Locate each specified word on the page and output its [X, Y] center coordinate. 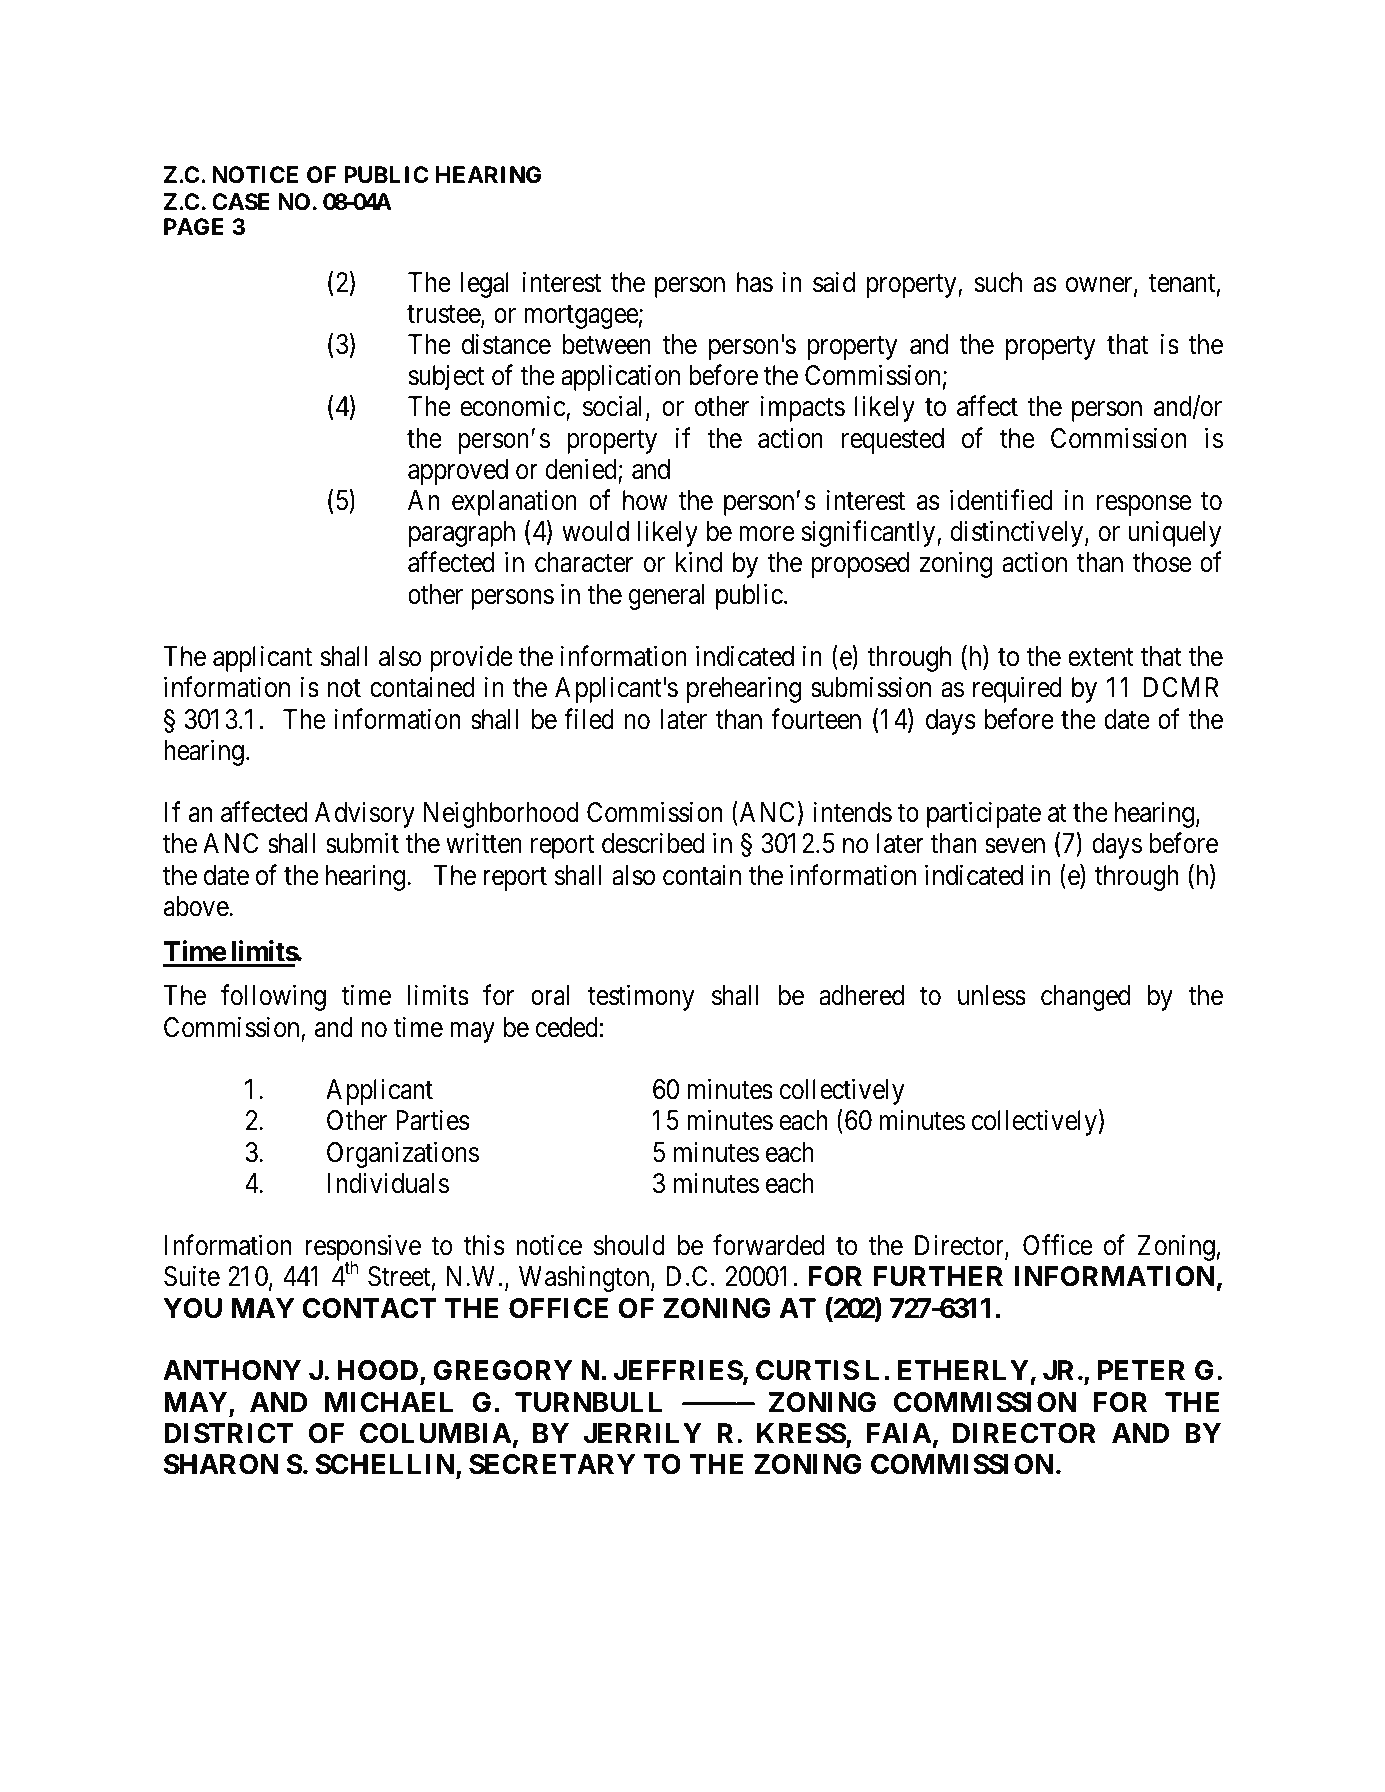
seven [1015, 846]
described [653, 843]
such [998, 282]
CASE [241, 202]
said [834, 282]
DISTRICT [228, 1433]
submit [362, 843]
